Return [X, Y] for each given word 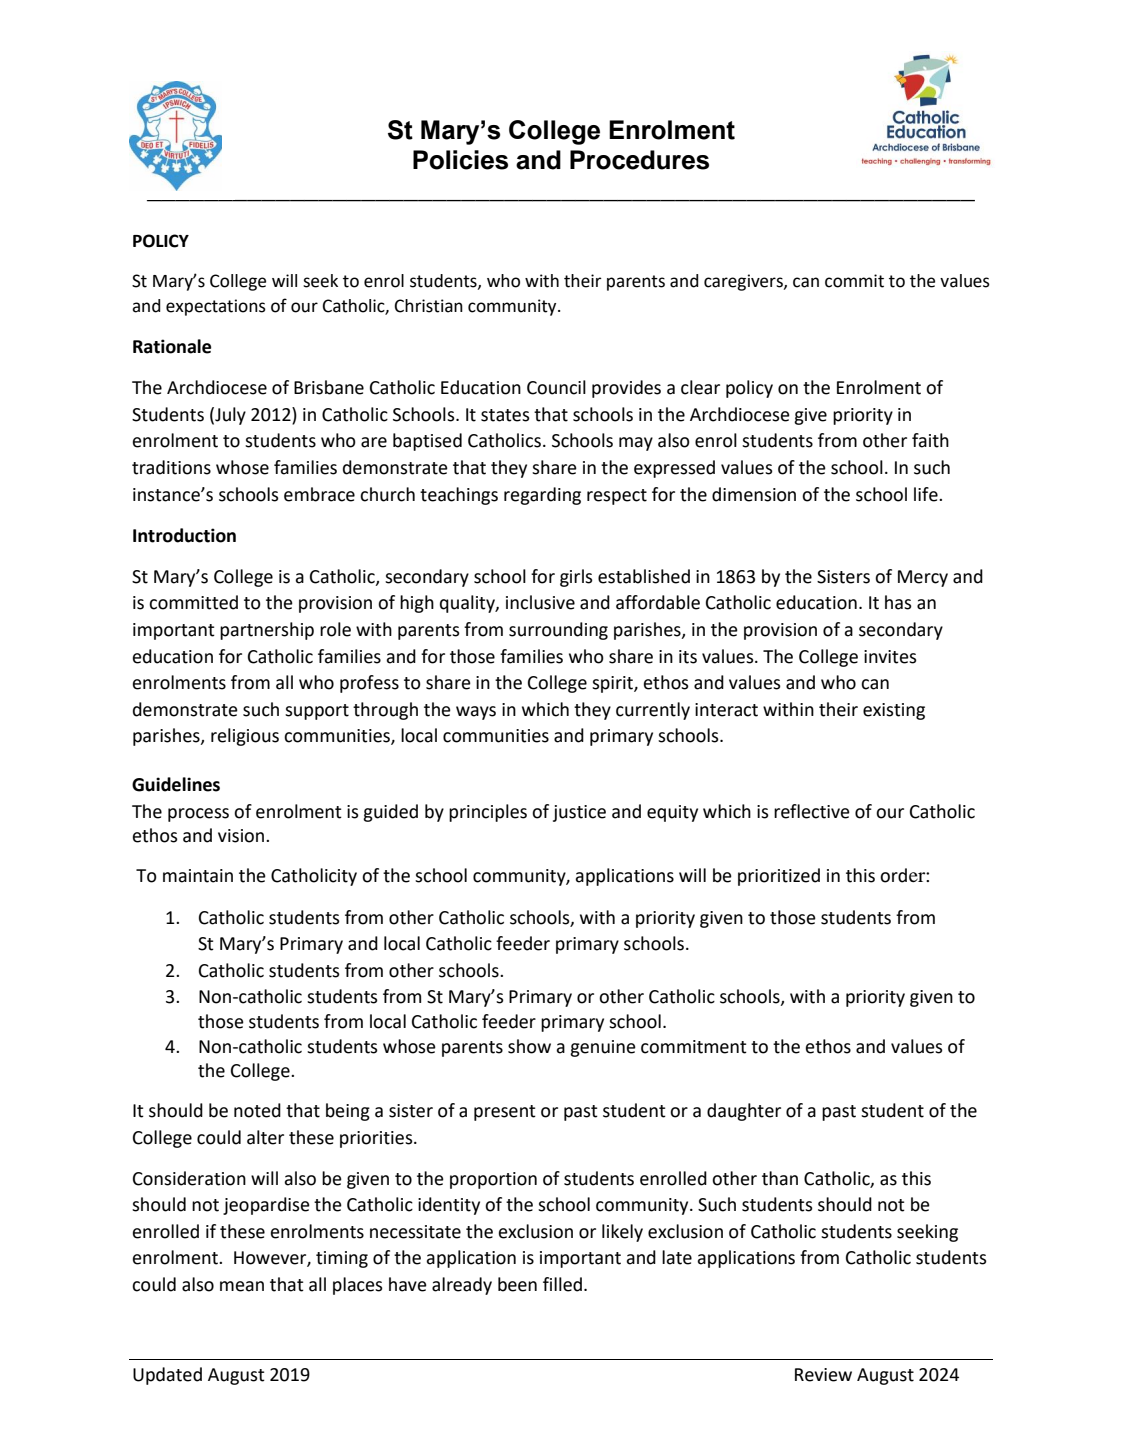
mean [242, 1286]
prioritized [779, 877]
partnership [267, 631]
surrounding [558, 631]
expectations [216, 307]
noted [257, 1110]
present [505, 1113]
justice [579, 813]
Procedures [639, 160]
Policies [460, 160]
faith [930, 440]
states [505, 415]
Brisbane [329, 387]
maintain [198, 876]
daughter [744, 1112]
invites [890, 657]
